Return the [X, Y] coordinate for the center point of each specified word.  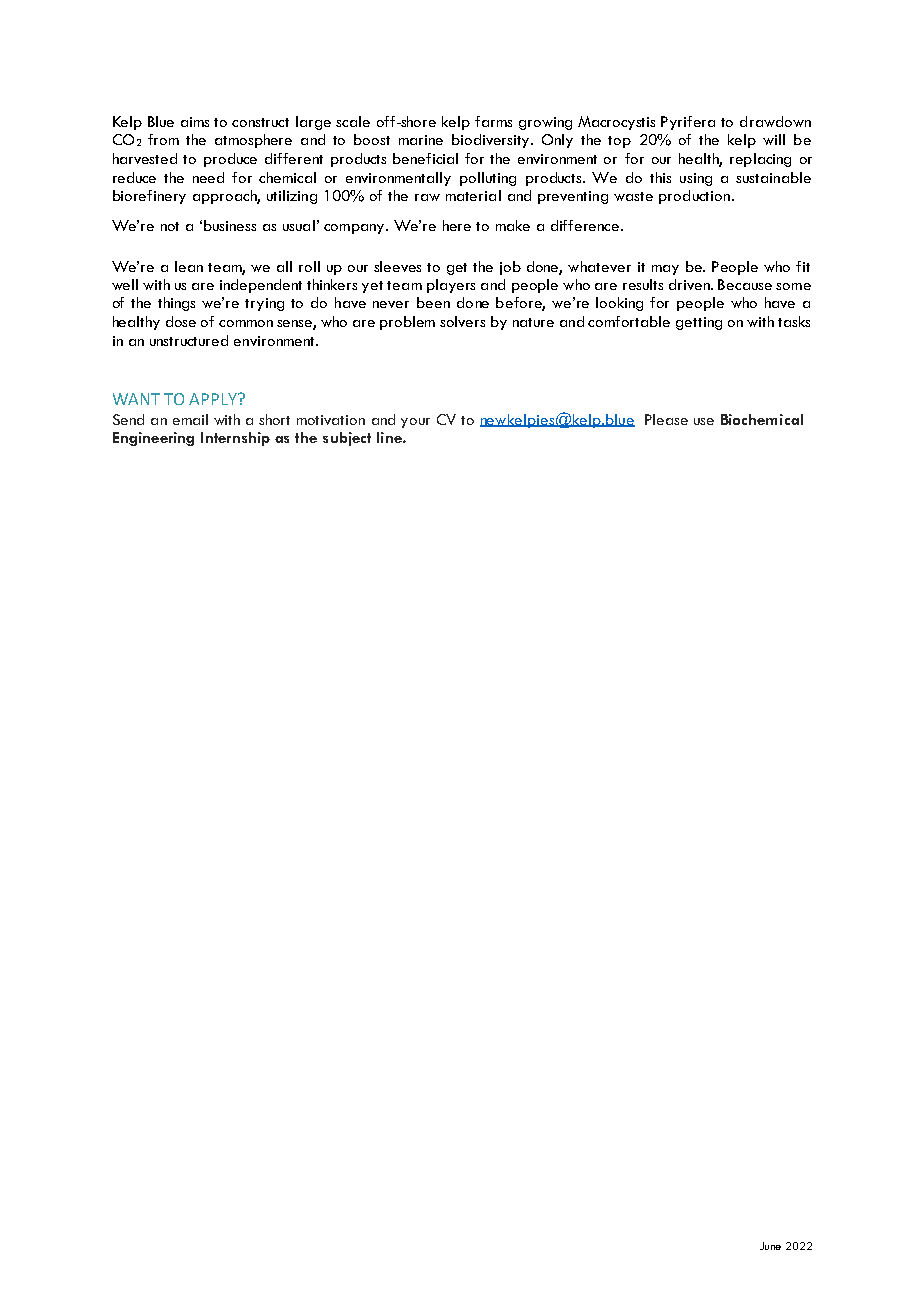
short [274, 419]
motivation [331, 420]
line [390, 437]
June [770, 1246]
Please [666, 419]
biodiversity [492, 141]
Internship [235, 439]
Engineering [153, 439]
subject [347, 439]
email [190, 419]
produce [230, 160]
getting [699, 323]
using [696, 179]
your [415, 423]
